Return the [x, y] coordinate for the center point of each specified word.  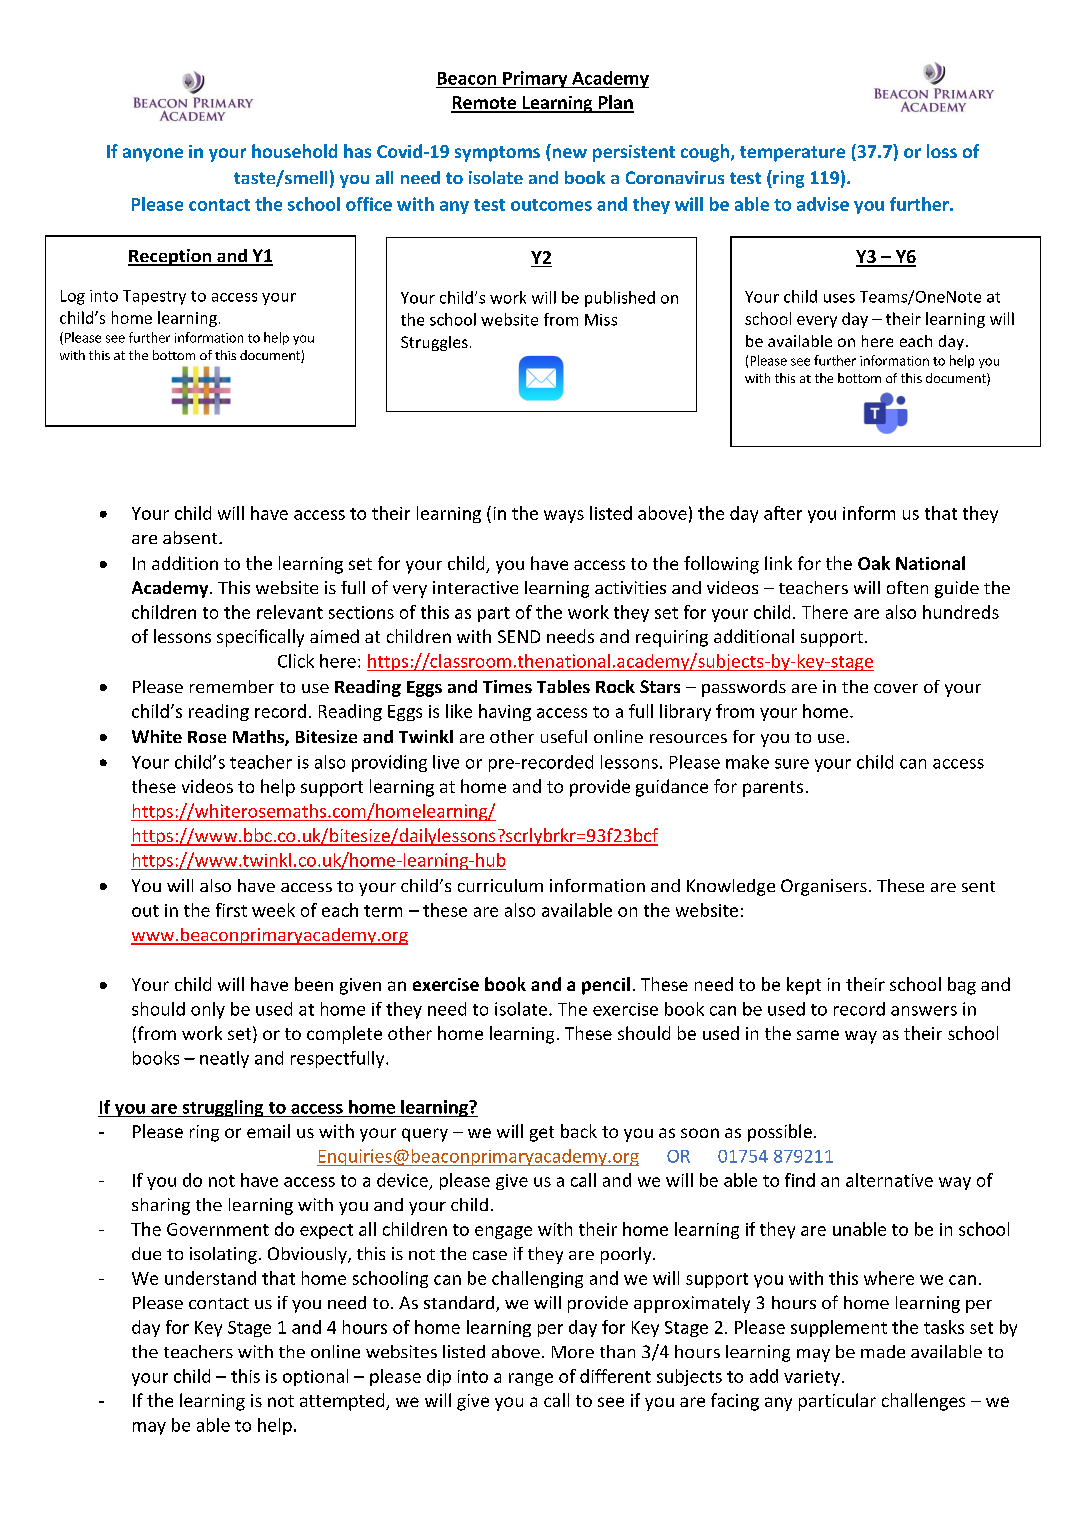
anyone [153, 155]
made [883, 1351]
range [531, 1379]
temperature [792, 154]
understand [210, 1278]
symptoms [497, 154]
